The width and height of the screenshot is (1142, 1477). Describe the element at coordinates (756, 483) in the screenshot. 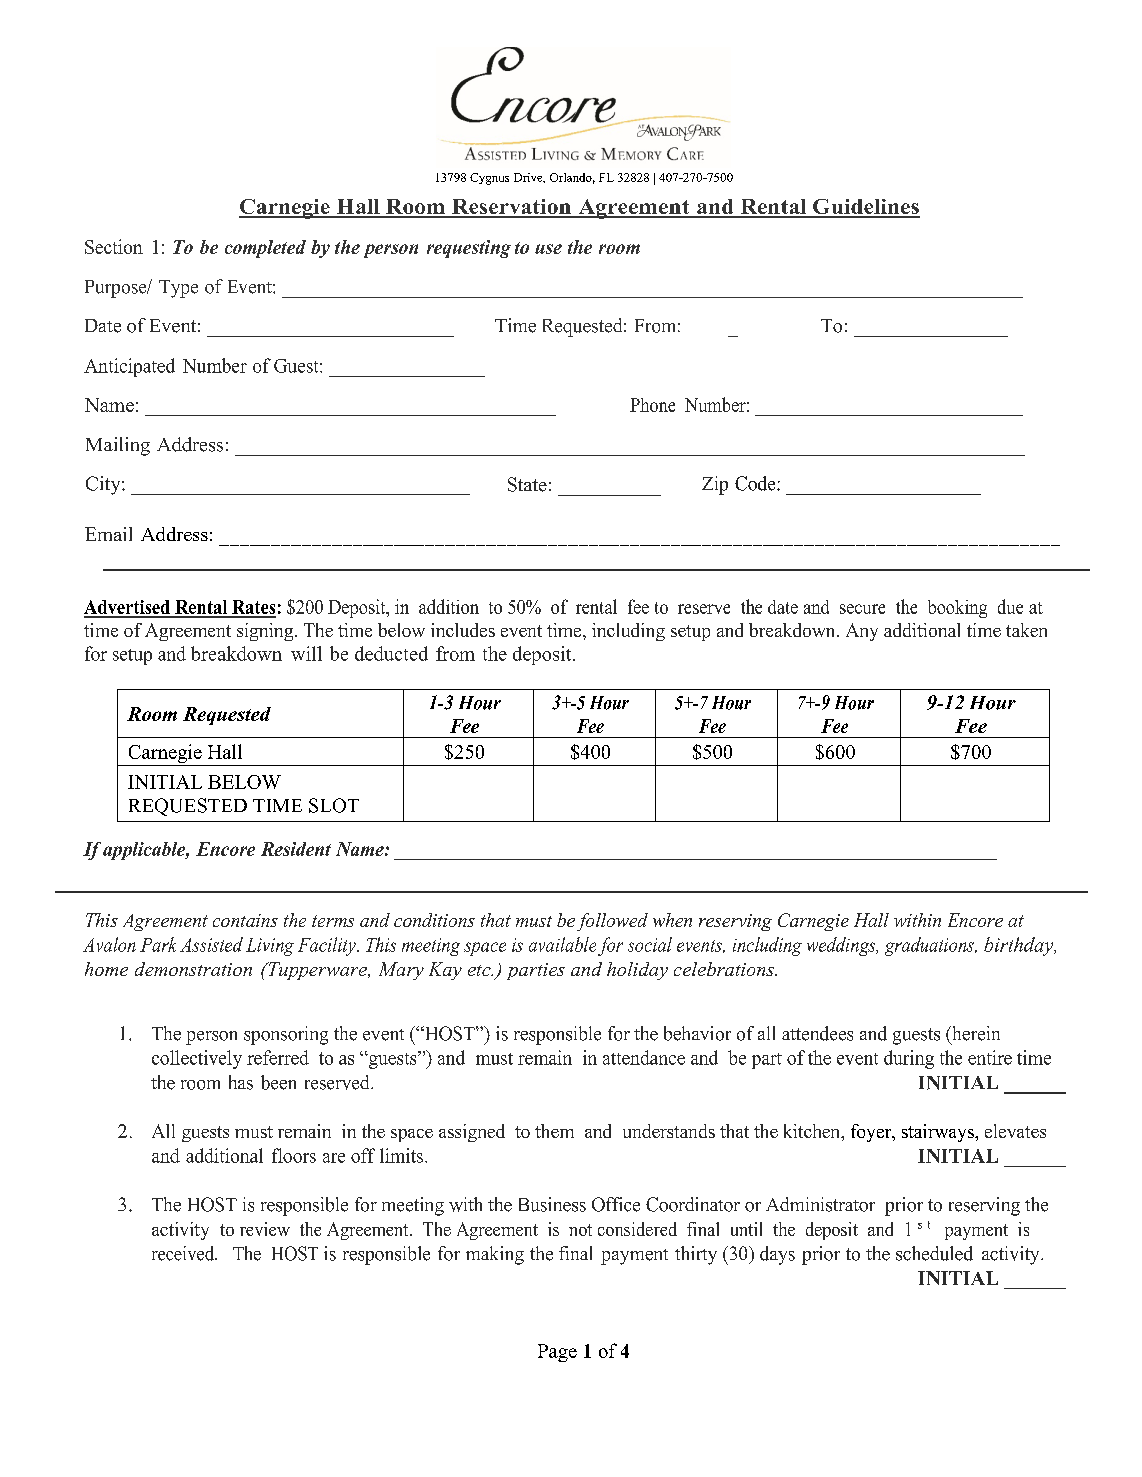

I see `Code` at that location.
